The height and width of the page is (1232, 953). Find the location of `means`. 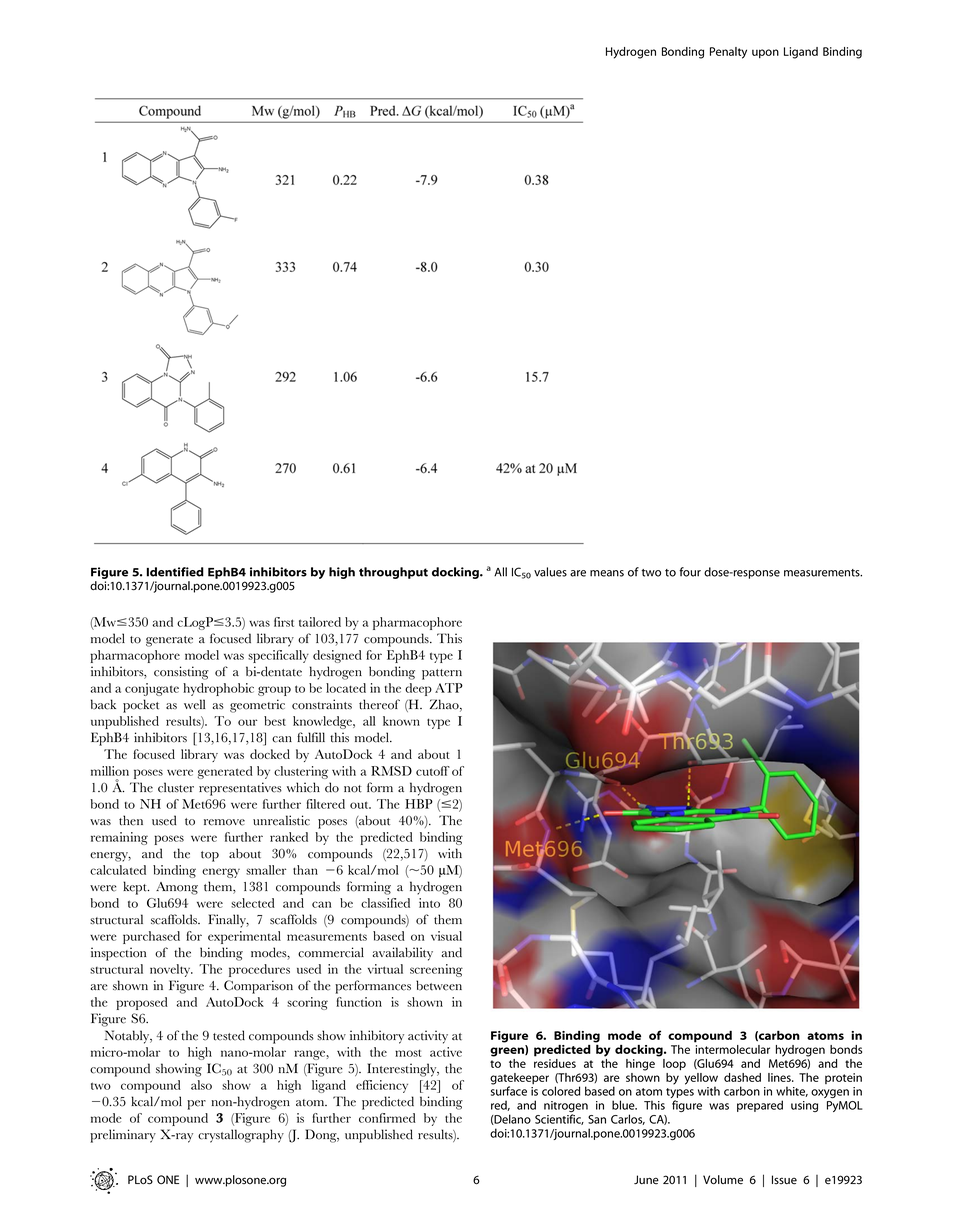

means is located at coordinates (607, 573).
